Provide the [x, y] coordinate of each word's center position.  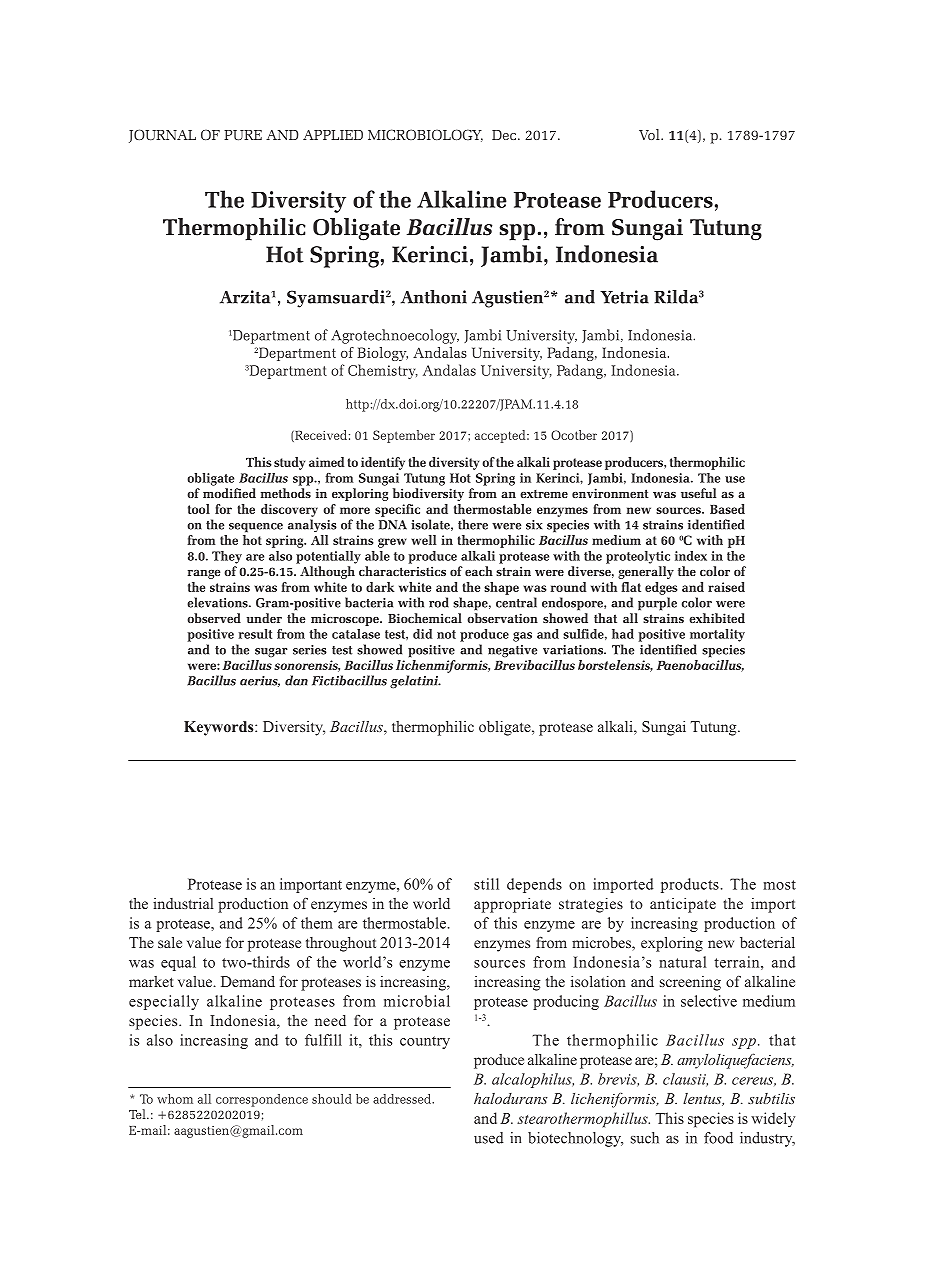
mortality [717, 635]
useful [698, 493]
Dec [504, 135]
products [690, 885]
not [446, 634]
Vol [650, 134]
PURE [243, 135]
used [489, 1138]
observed [214, 618]
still [486, 884]
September [404, 436]
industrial [183, 903]
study [289, 463]
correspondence [262, 1100]
